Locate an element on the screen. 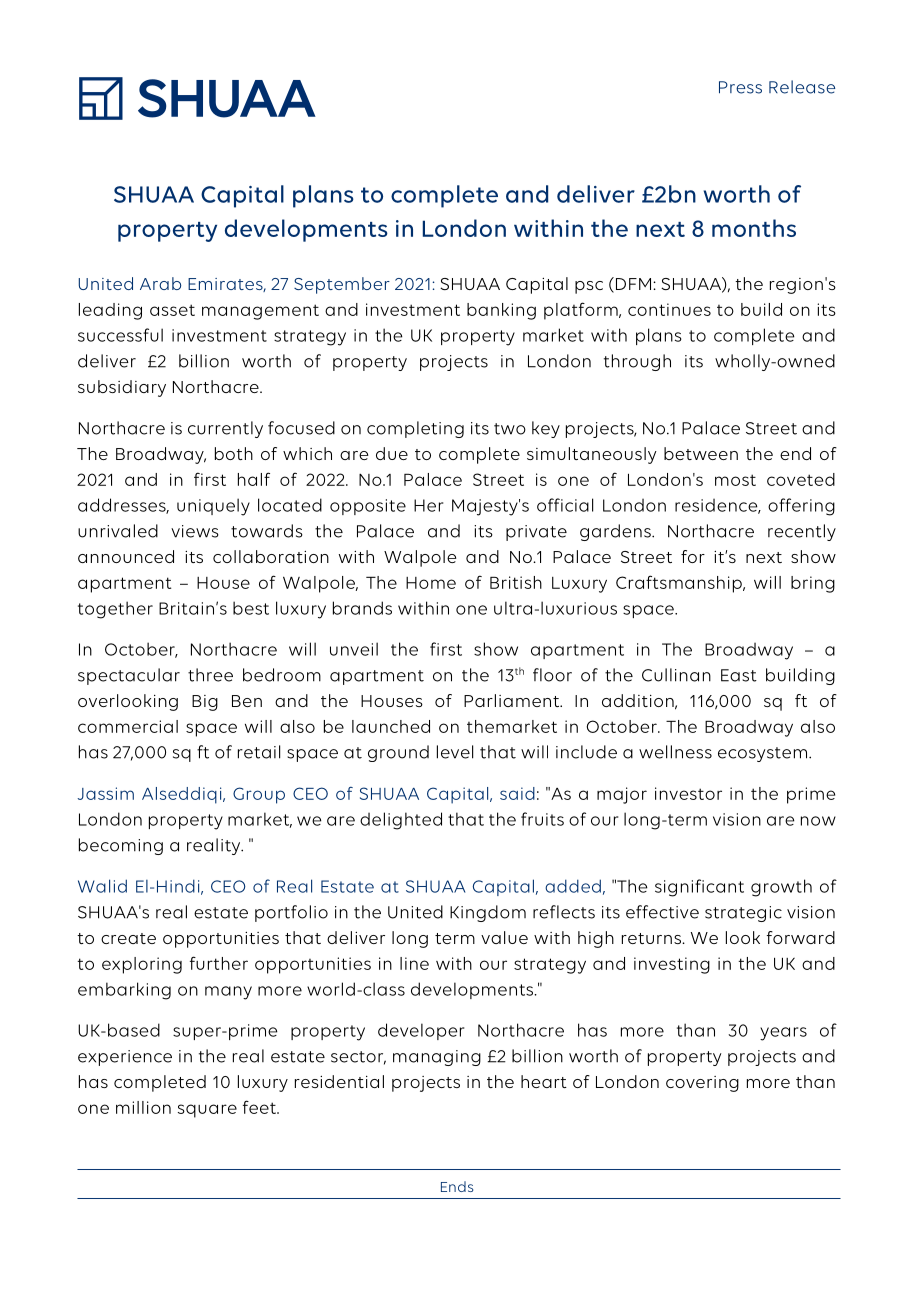 The width and height of the screenshot is (924, 1308). Arab is located at coordinates (160, 283).
